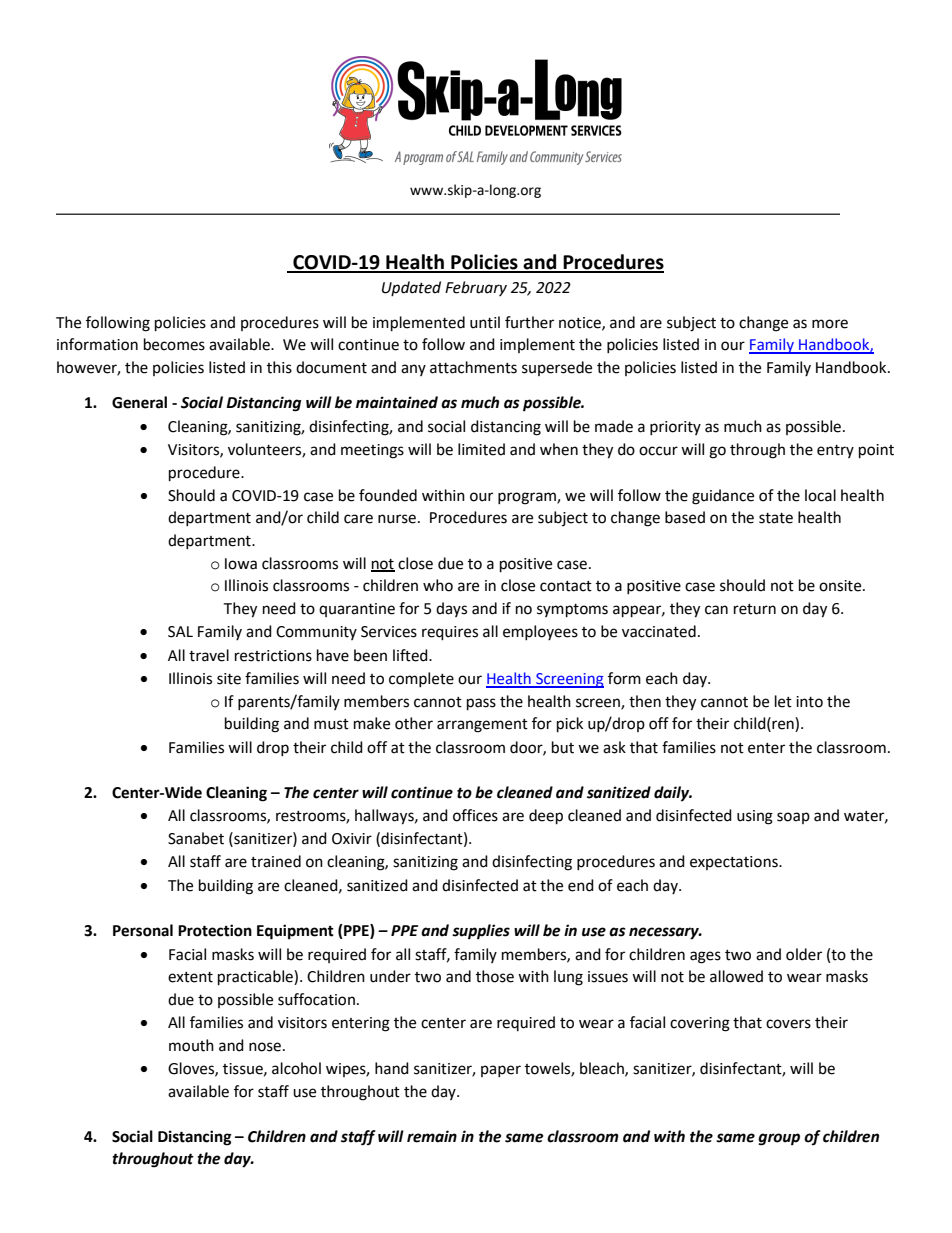 The image size is (952, 1233). What do you see at coordinates (830, 324) in the screenshot?
I see `more` at bounding box center [830, 324].
